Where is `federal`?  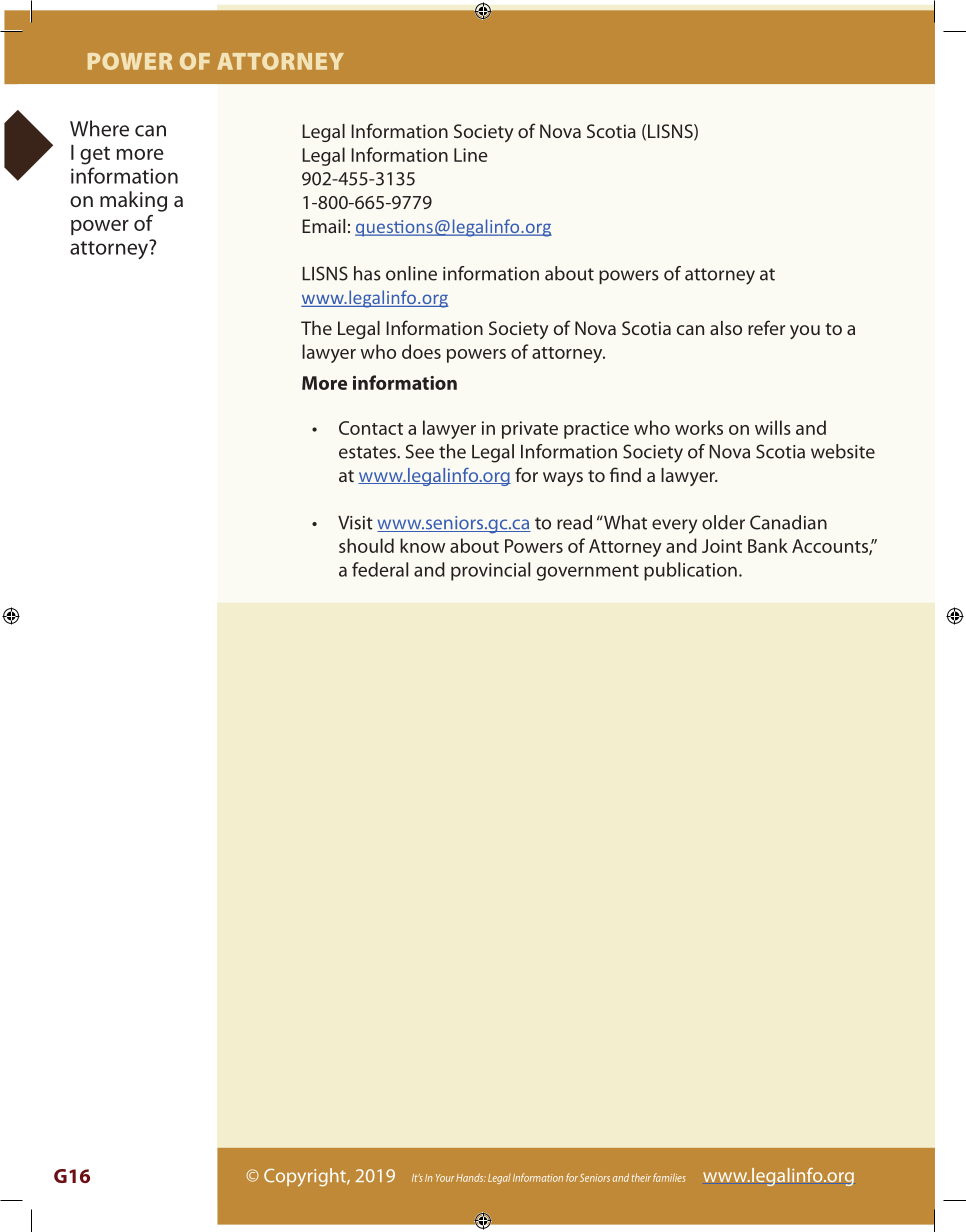 federal is located at coordinates (380, 569).
